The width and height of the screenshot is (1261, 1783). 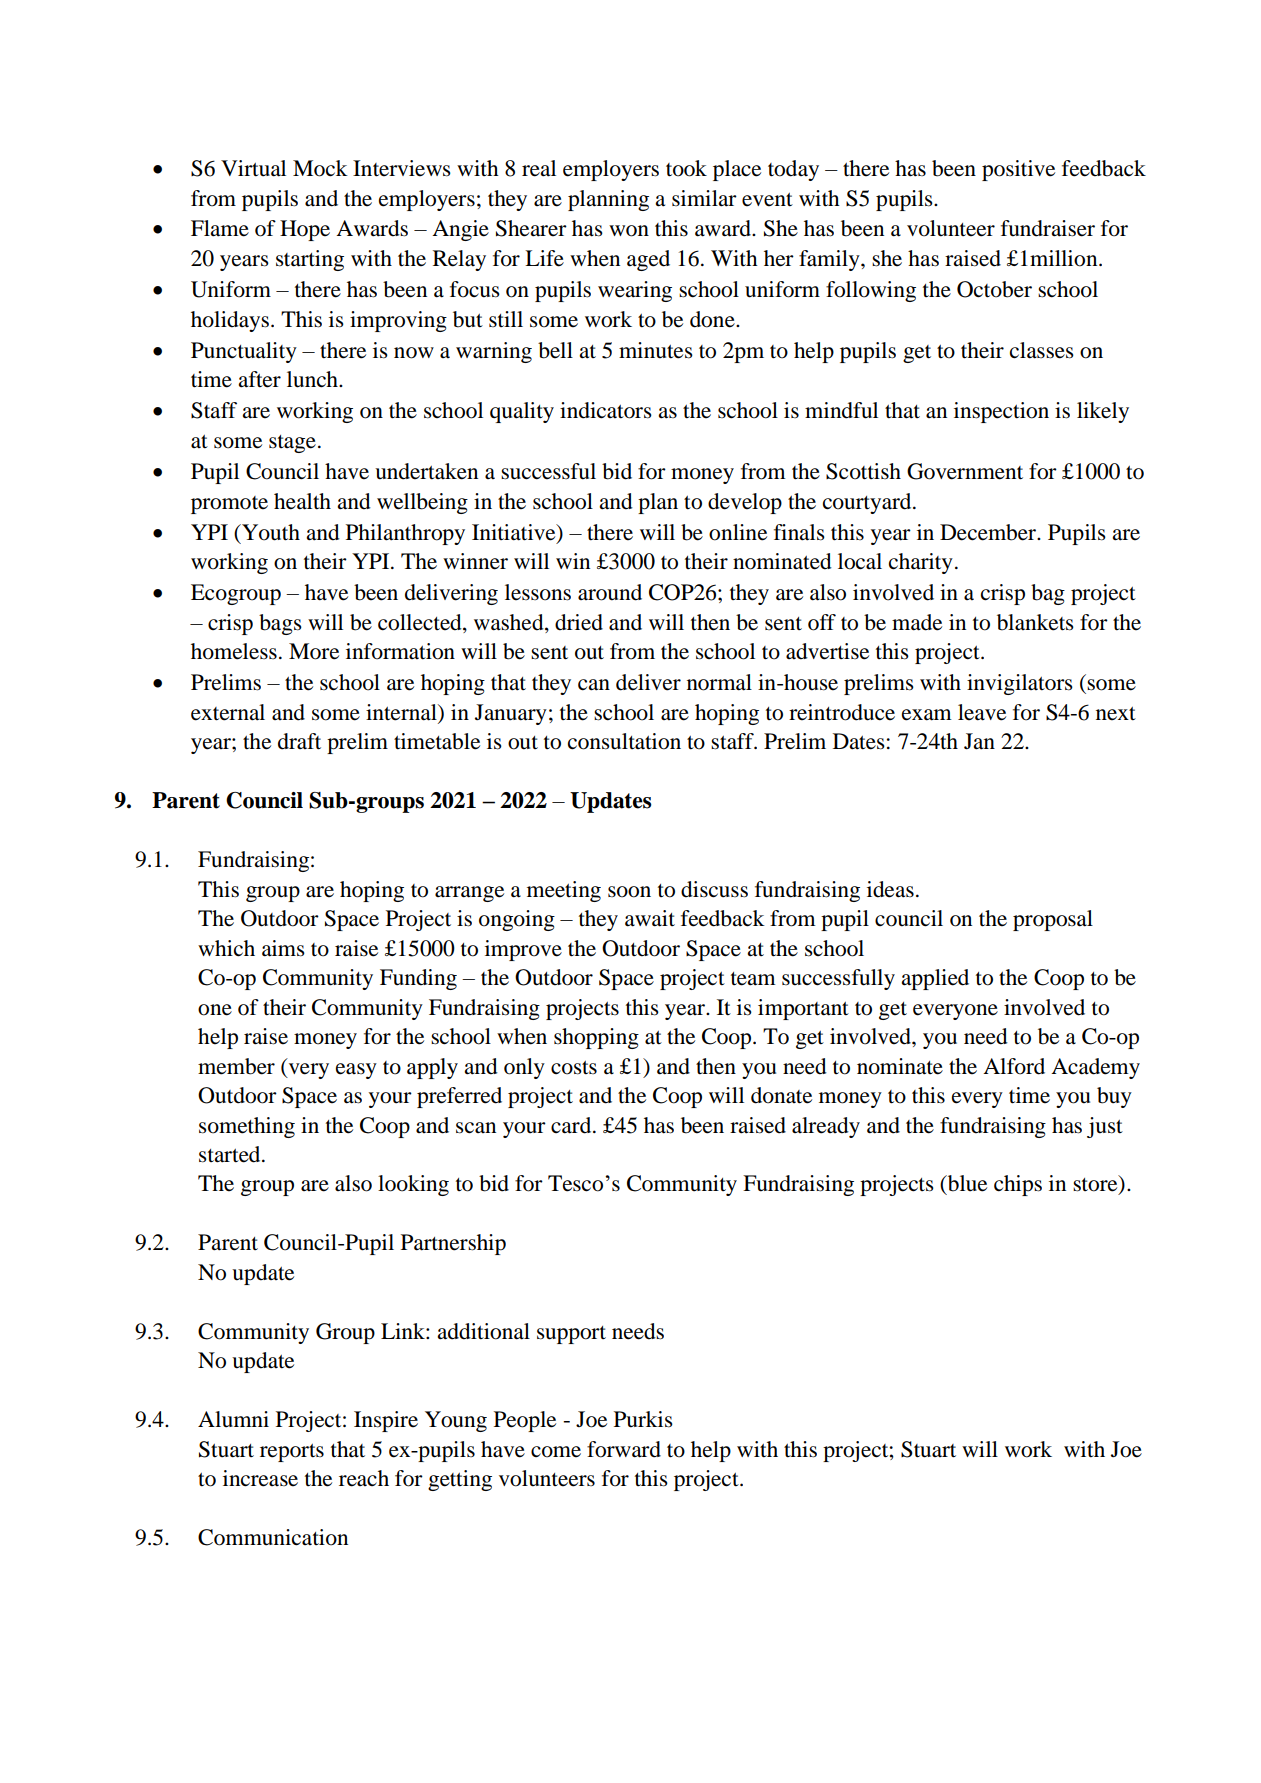 I want to click on soon, so click(x=629, y=892).
